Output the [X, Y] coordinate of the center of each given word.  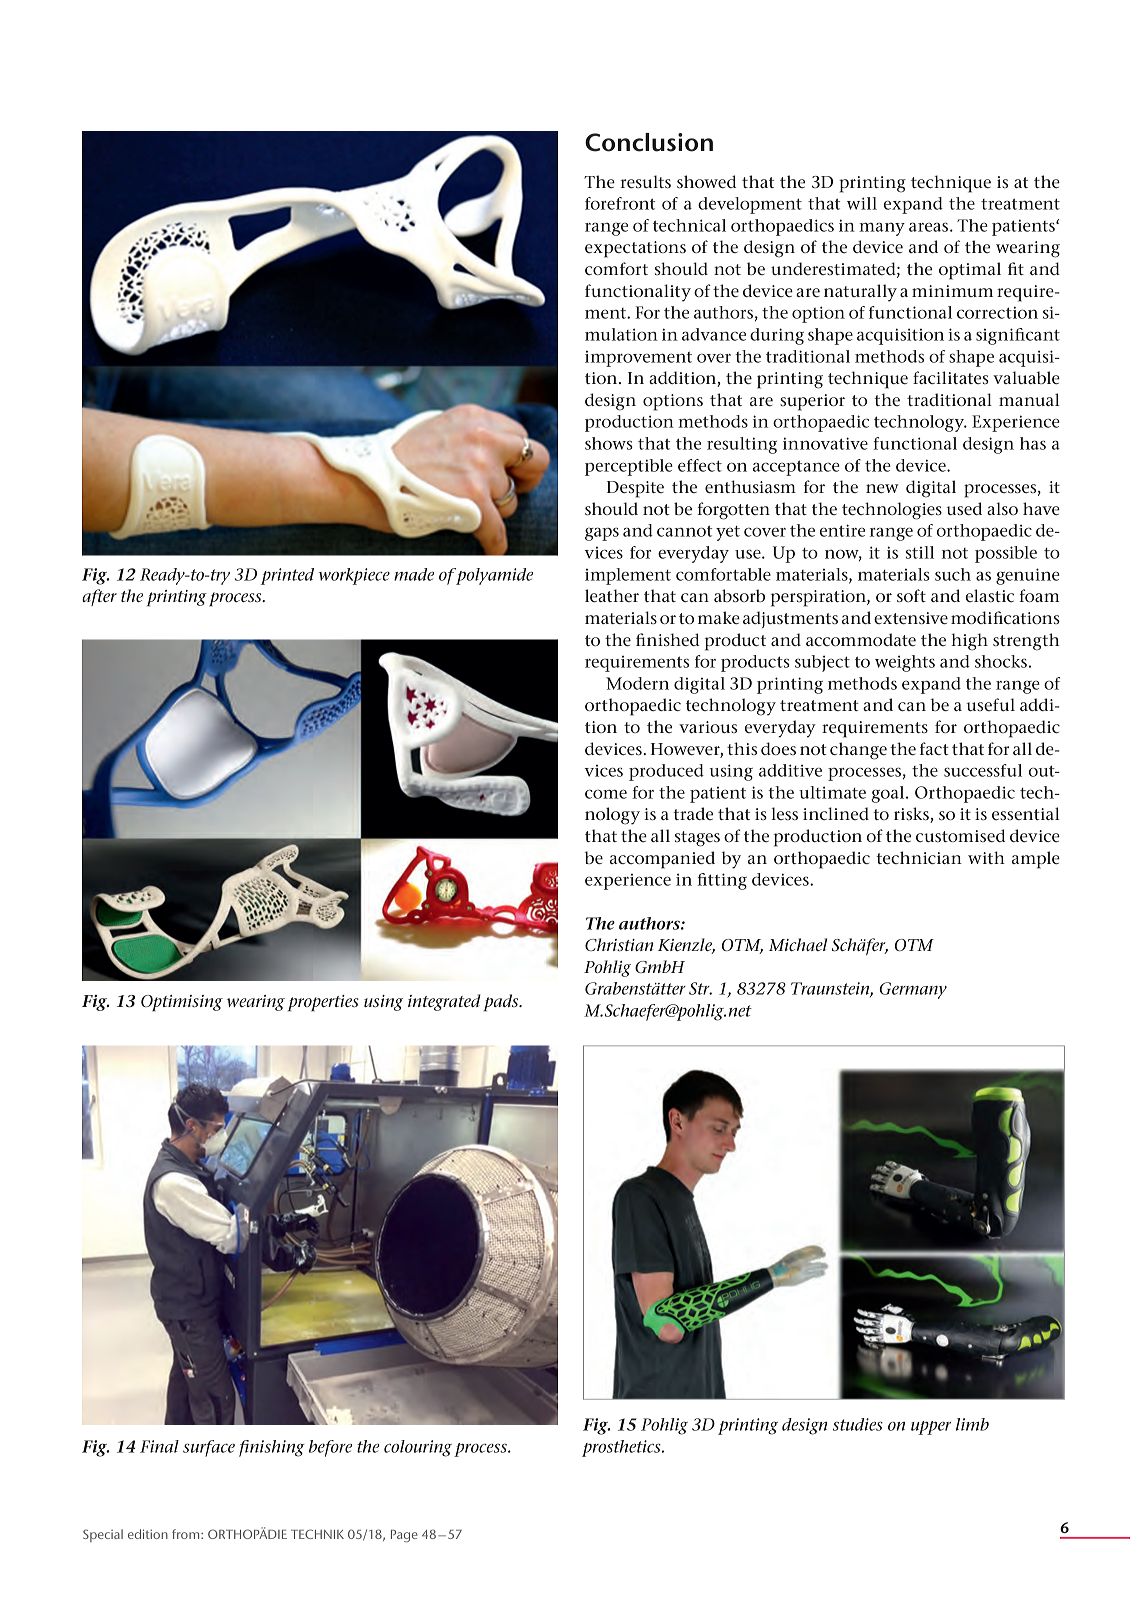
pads [502, 1003]
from [187, 1534]
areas [930, 227]
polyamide [493, 576]
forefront [620, 203]
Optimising [182, 1003]
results [645, 181]
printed [287, 576]
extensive [911, 618]
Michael [798, 944]
